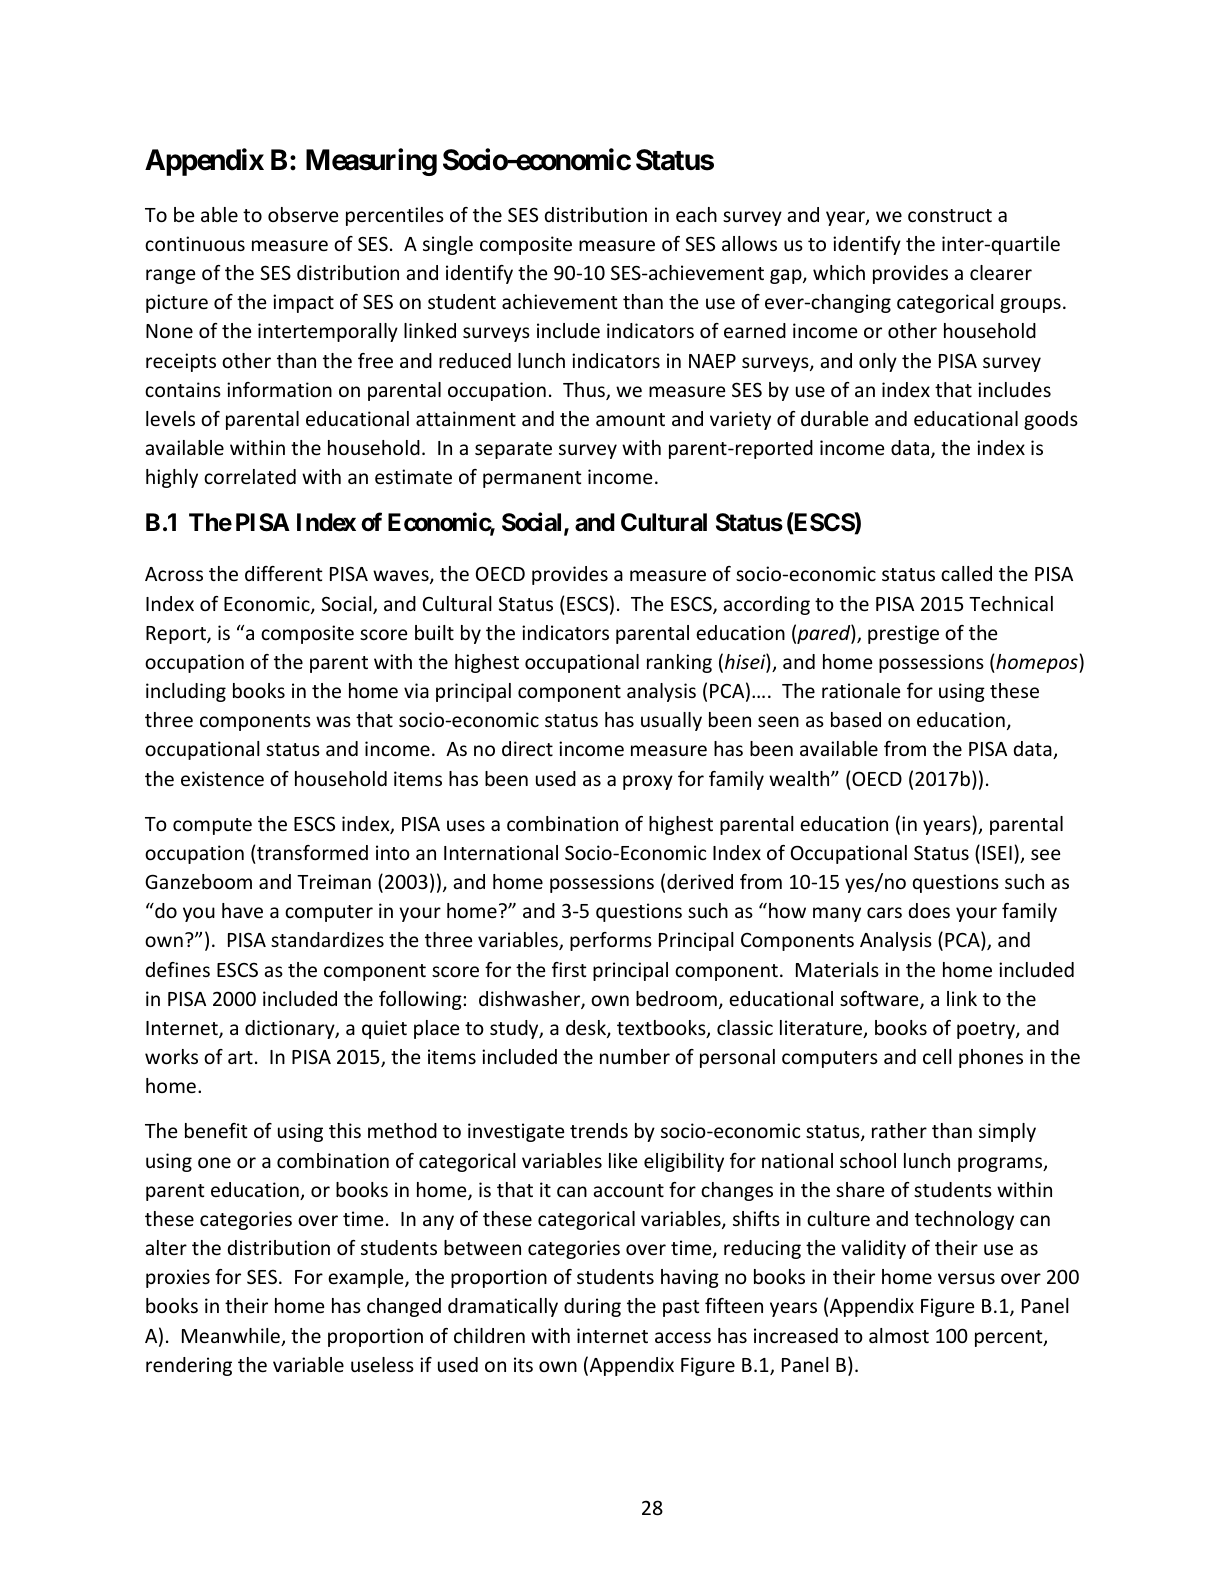  I want to click on each, so click(696, 214).
